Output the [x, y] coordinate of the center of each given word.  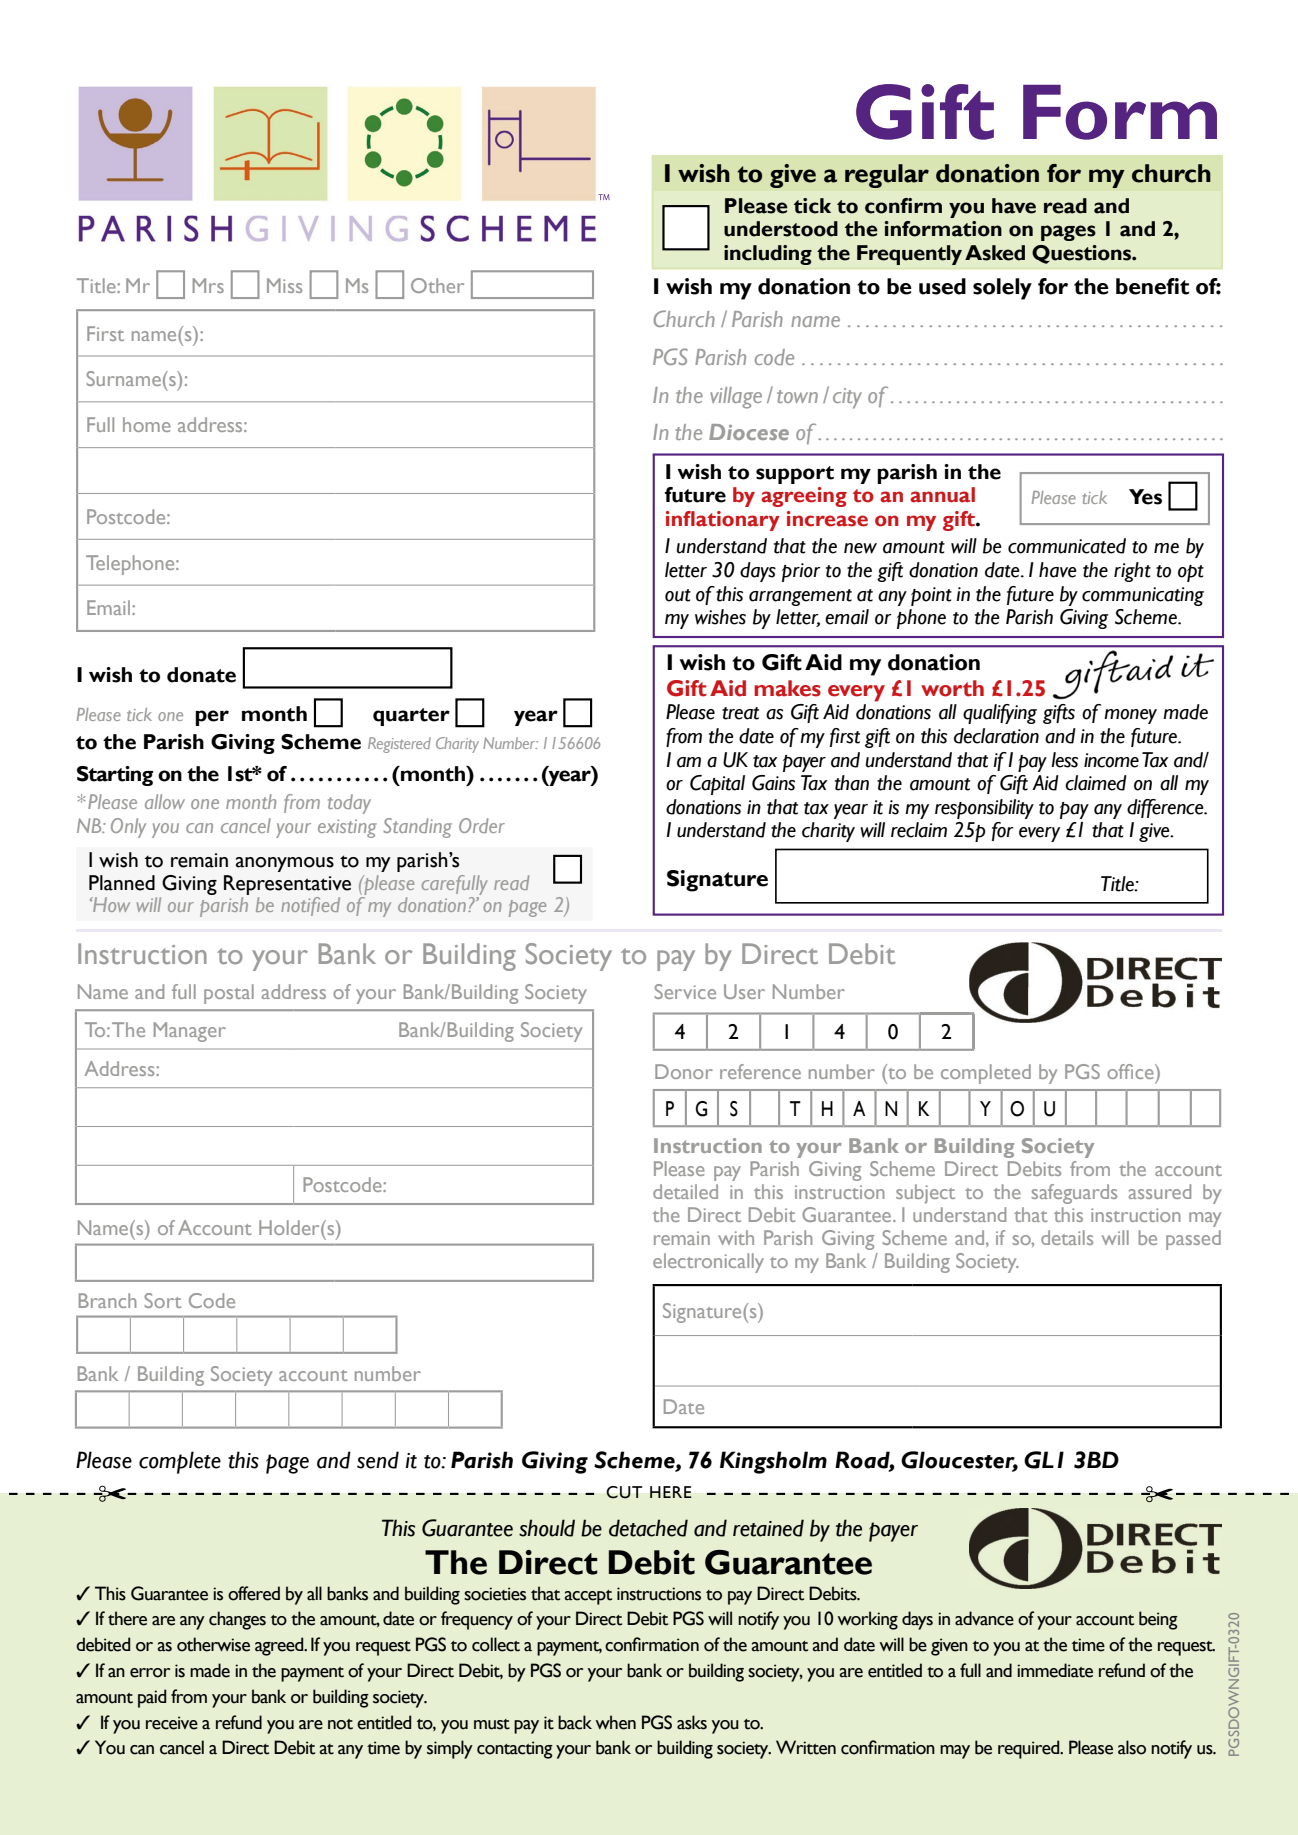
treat [740, 713]
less [1064, 760]
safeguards [1074, 1194]
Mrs [208, 285]
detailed [685, 1191]
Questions [1083, 254]
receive [172, 1723]
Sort [163, 1300]
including [768, 255]
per [212, 718]
